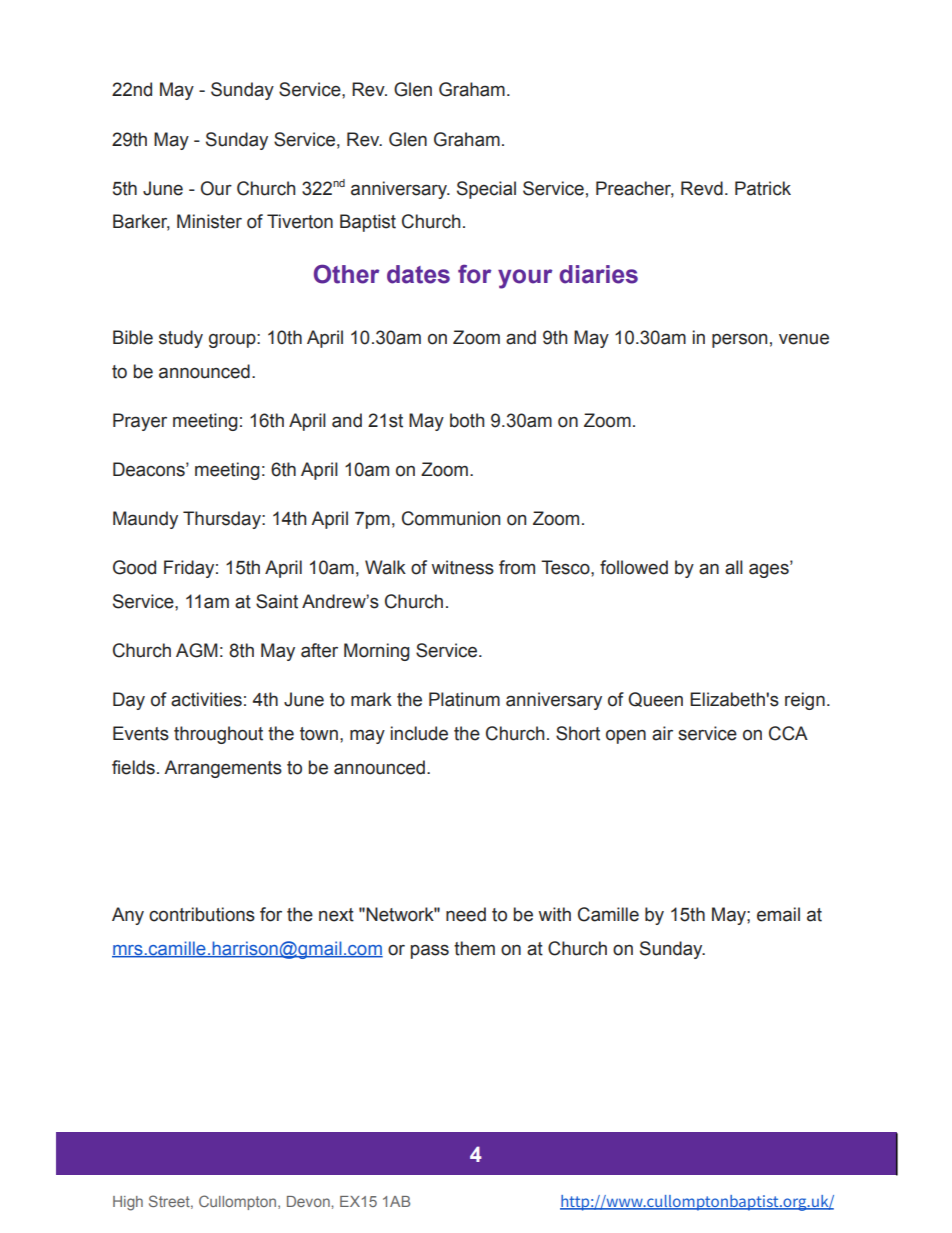 The image size is (952, 1233). I want to click on email, so click(778, 914).
